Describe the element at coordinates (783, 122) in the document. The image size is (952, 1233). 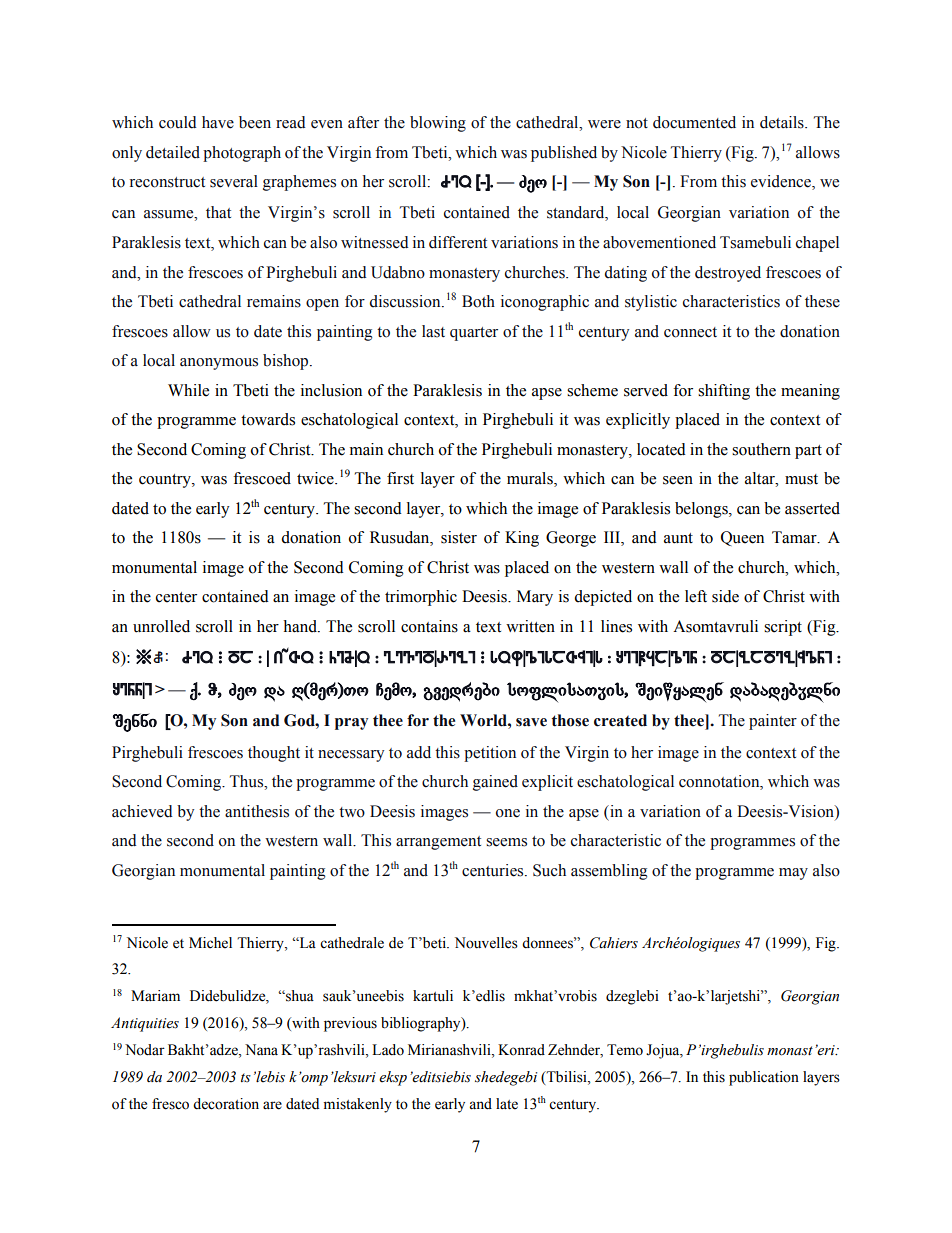
I see `details` at that location.
